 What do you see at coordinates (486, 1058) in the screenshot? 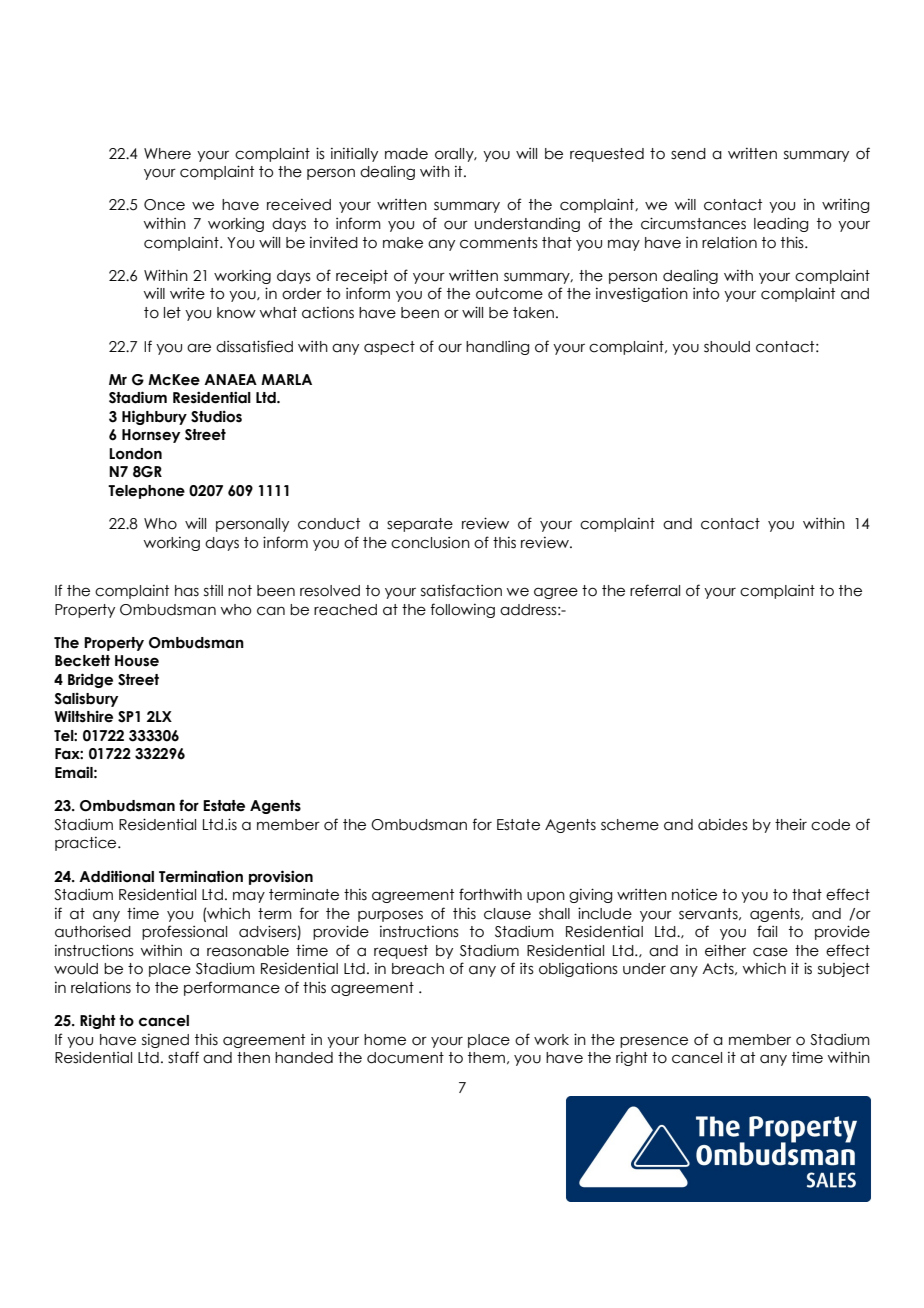
I see `them` at bounding box center [486, 1058].
